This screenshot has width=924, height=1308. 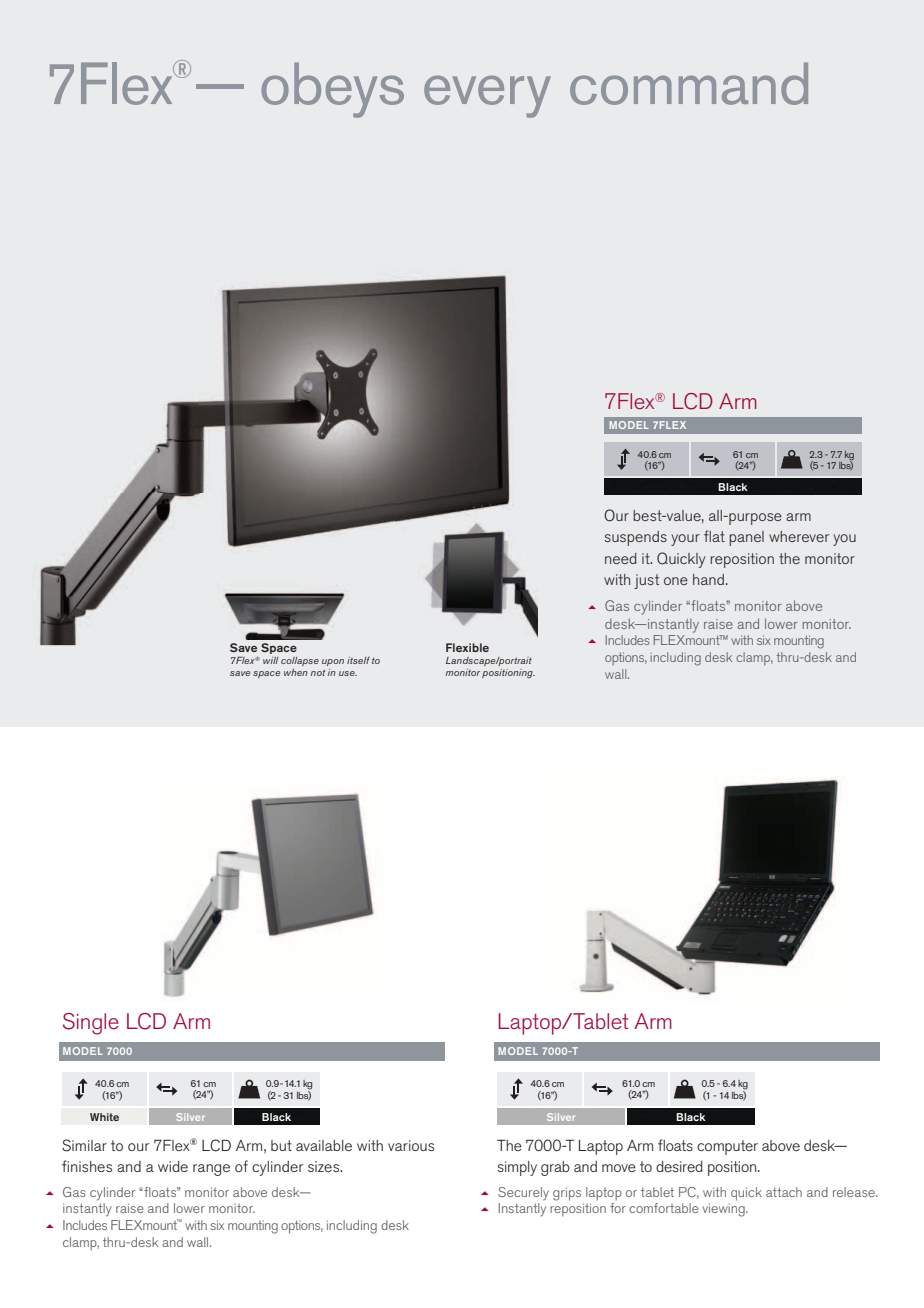 I want to click on wherever, so click(x=799, y=536).
